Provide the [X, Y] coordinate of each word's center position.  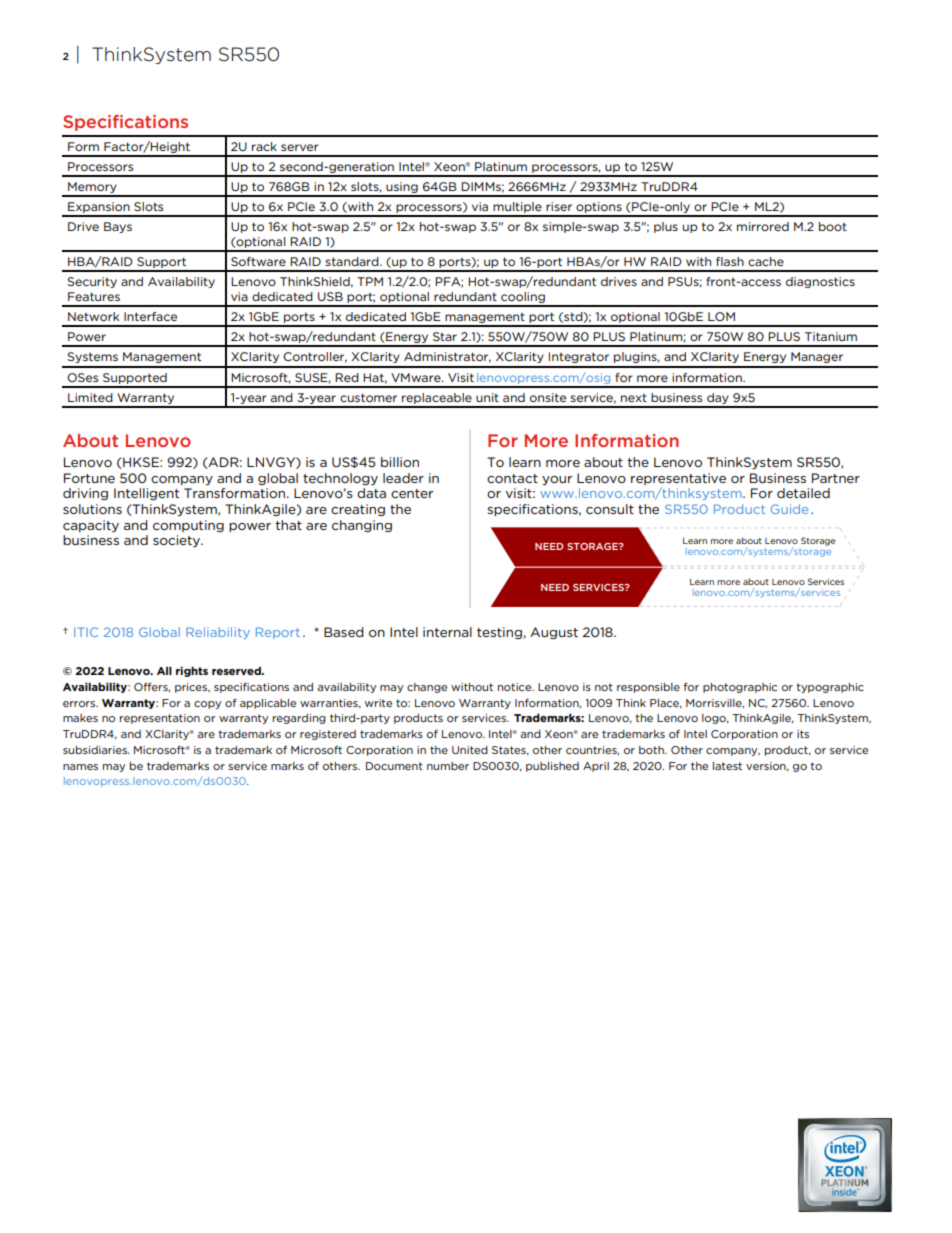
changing [362, 526]
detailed [803, 493]
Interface [150, 316]
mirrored [763, 226]
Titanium [831, 336]
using [402, 189]
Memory [92, 189]
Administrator [447, 357]
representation [160, 719]
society [178, 541]
